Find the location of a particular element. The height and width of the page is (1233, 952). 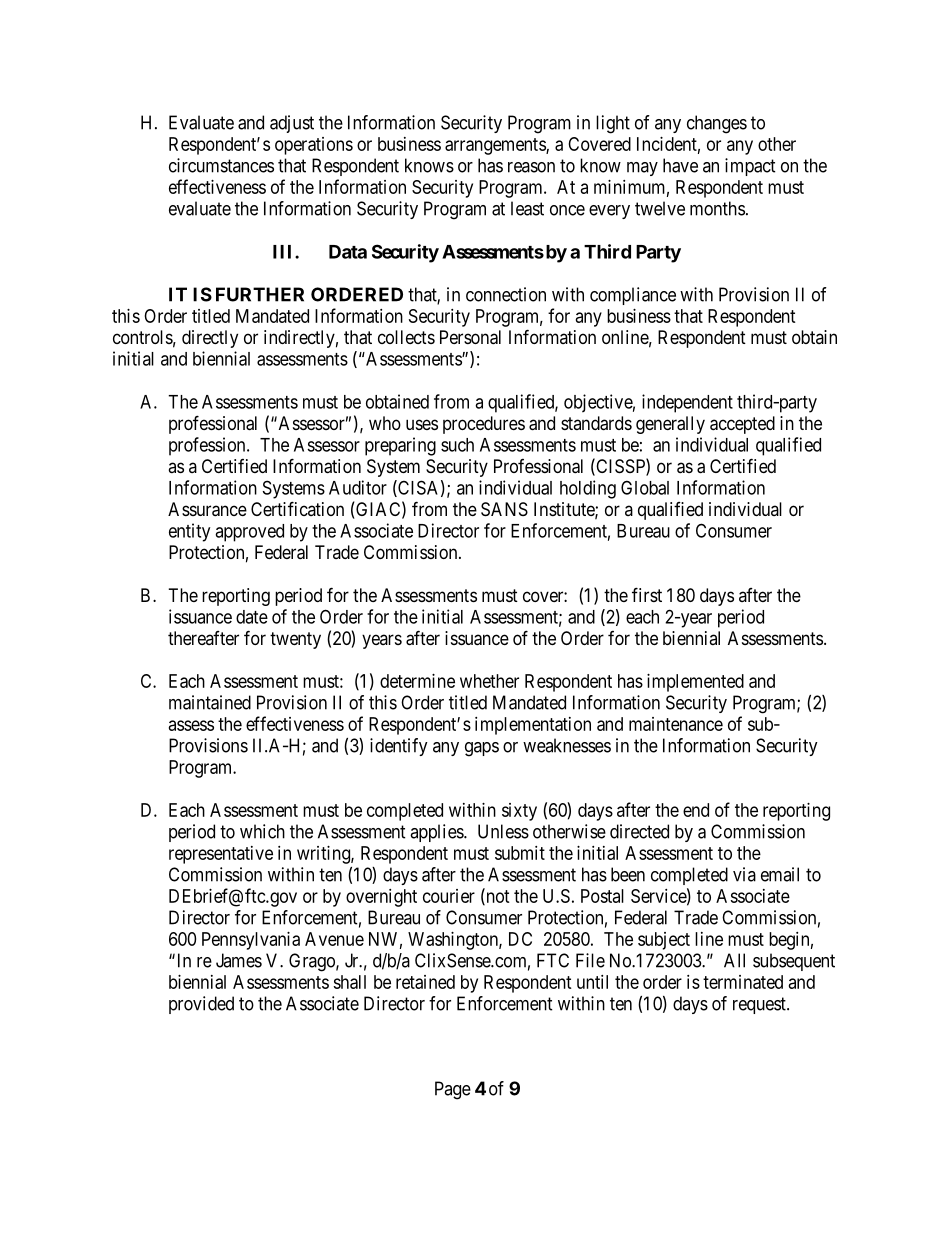

which is located at coordinates (262, 831).
